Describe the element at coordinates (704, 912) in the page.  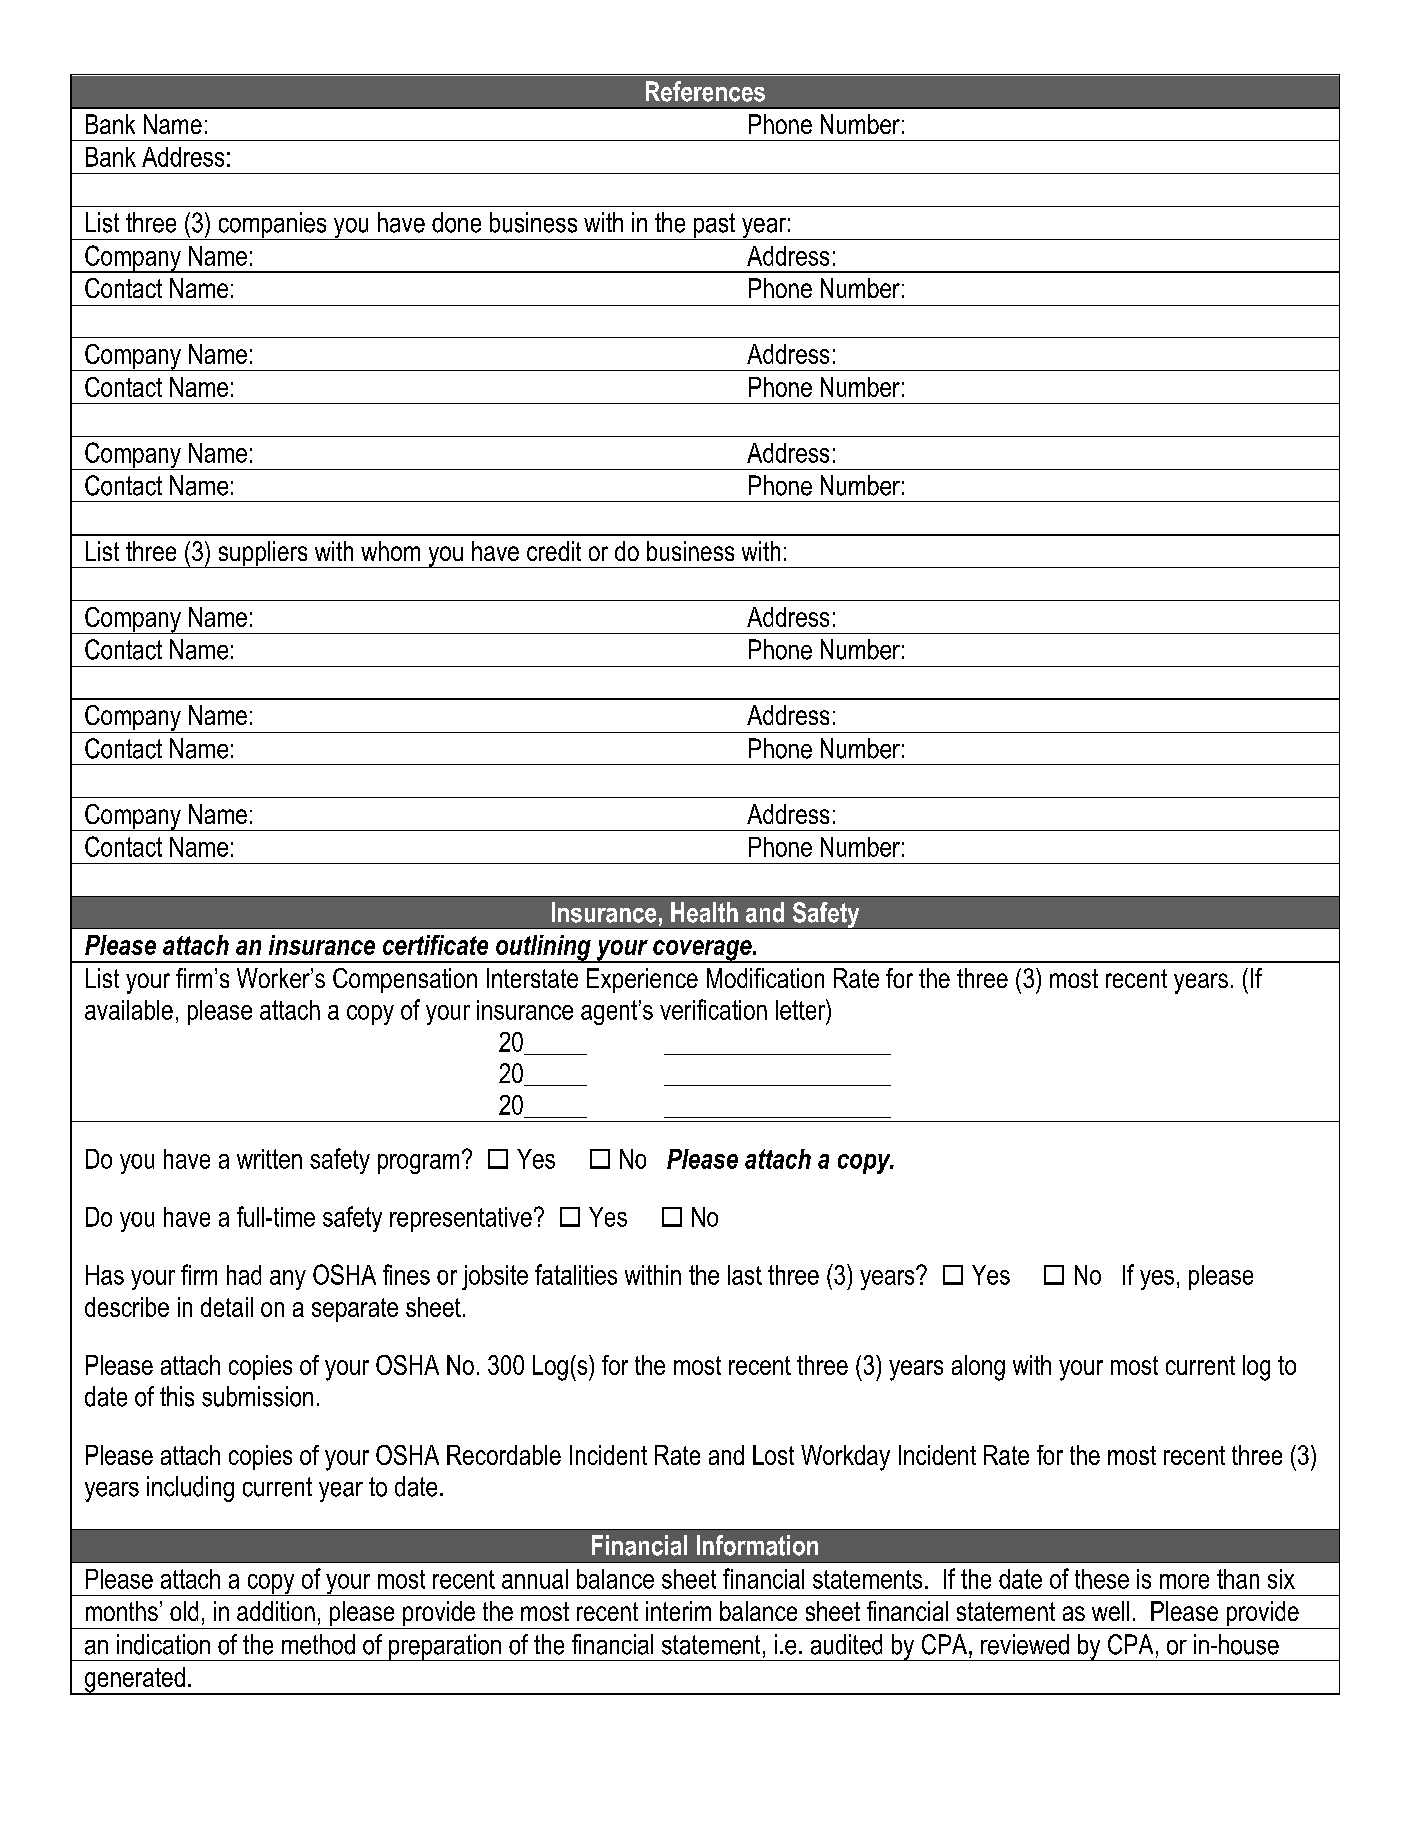
I see `Health` at that location.
